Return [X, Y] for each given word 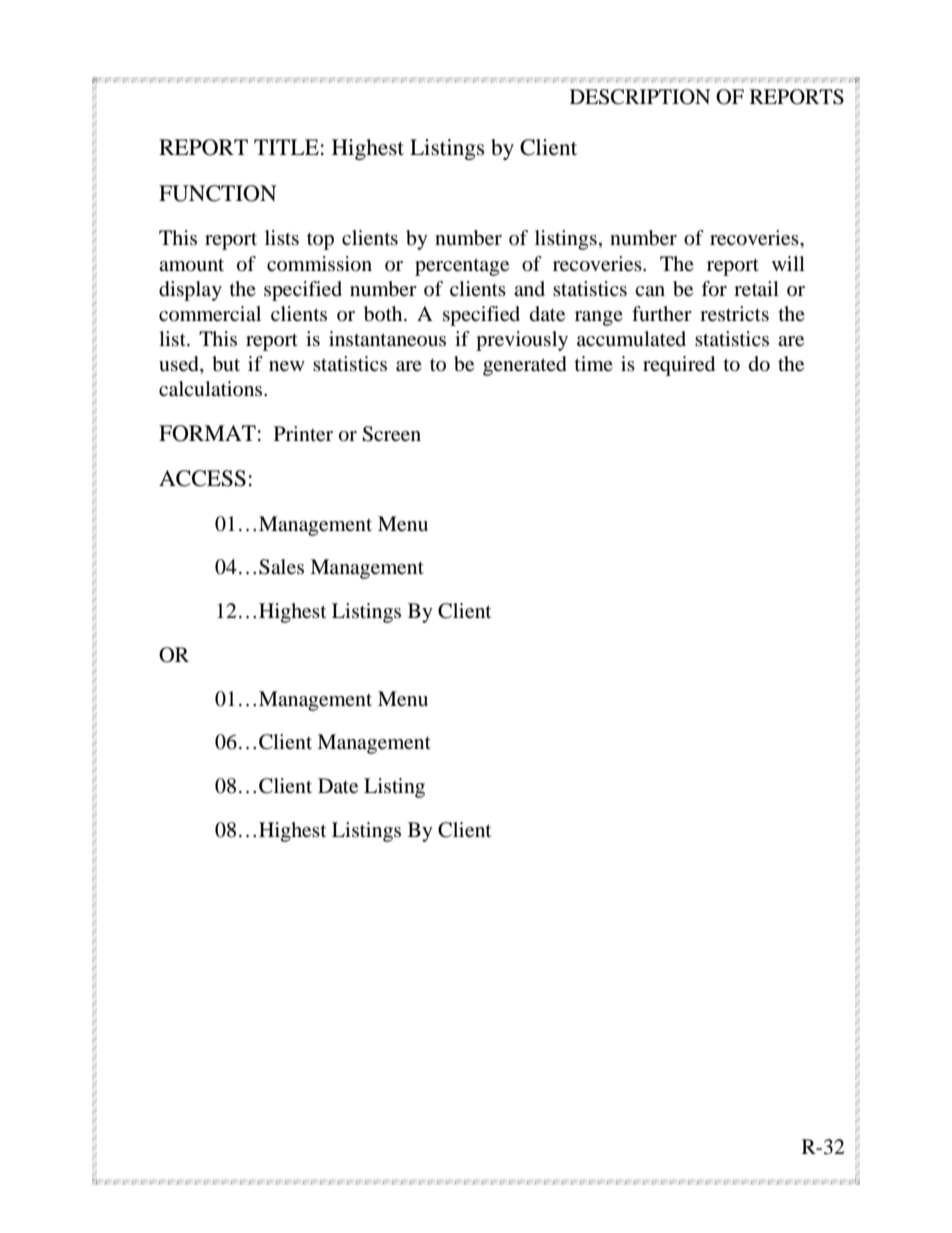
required [679, 366]
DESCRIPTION [640, 97]
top [320, 241]
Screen [391, 434]
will [788, 263]
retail [756, 289]
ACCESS [202, 478]
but [226, 364]
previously [522, 341]
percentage [462, 267]
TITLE [286, 147]
